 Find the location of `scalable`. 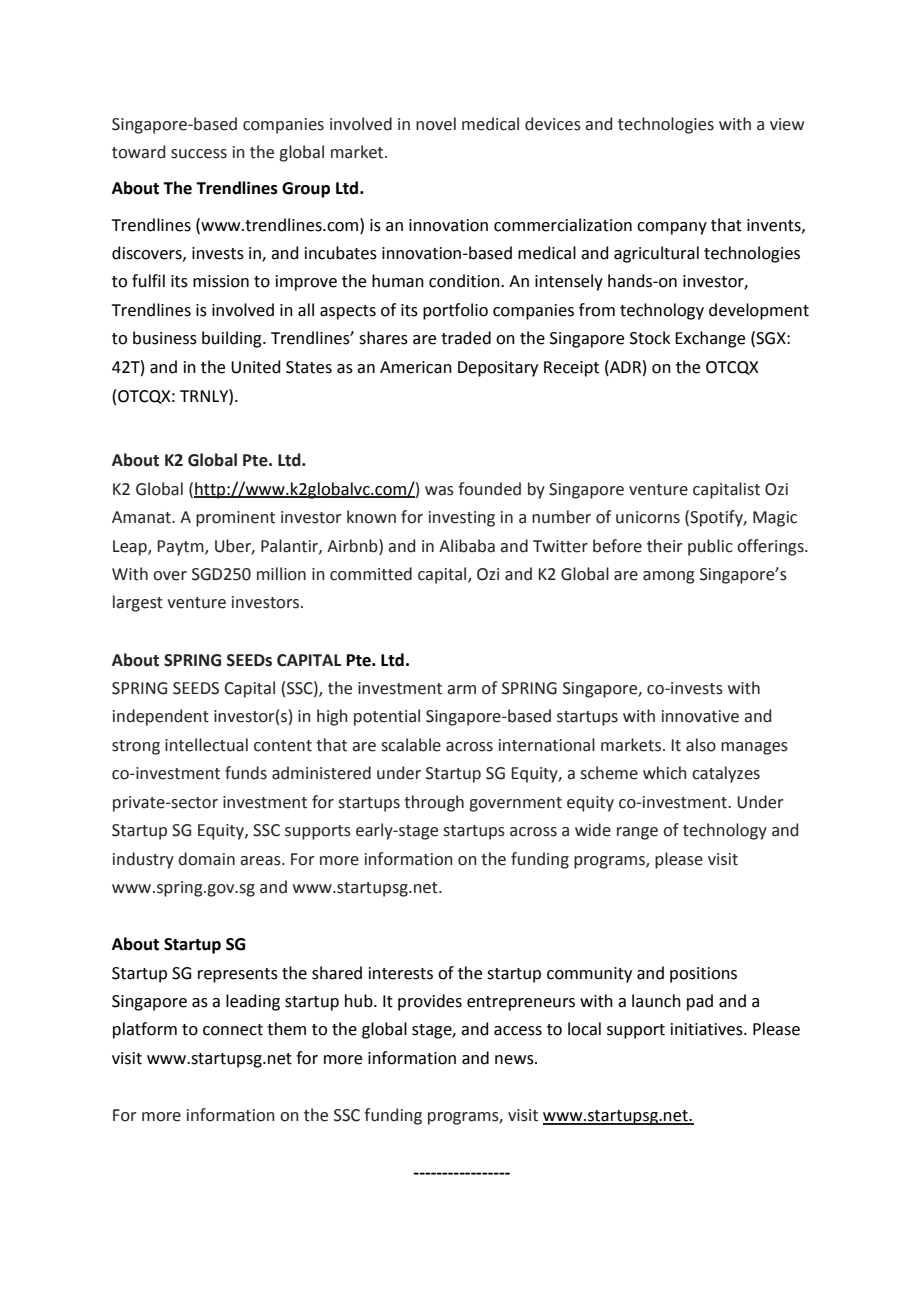

scalable is located at coordinates (411, 745).
